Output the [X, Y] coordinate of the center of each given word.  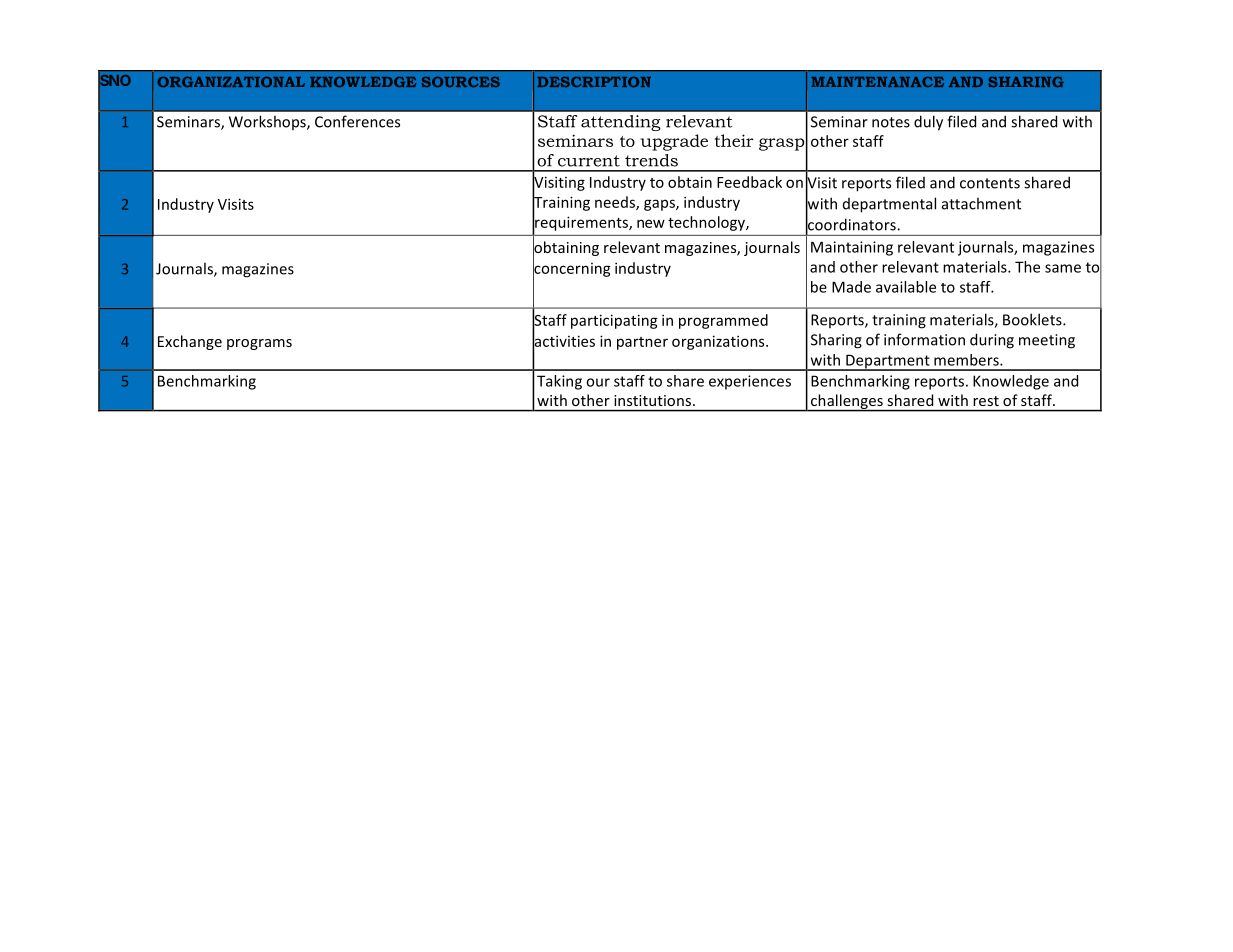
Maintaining [852, 248]
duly [928, 123]
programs [259, 344]
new [651, 223]
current [589, 161]
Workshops [268, 122]
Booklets [1033, 319]
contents [990, 183]
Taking [559, 382]
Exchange [190, 342]
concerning [572, 269]
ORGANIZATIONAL [231, 81]
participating [614, 321]
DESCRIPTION [594, 81]
